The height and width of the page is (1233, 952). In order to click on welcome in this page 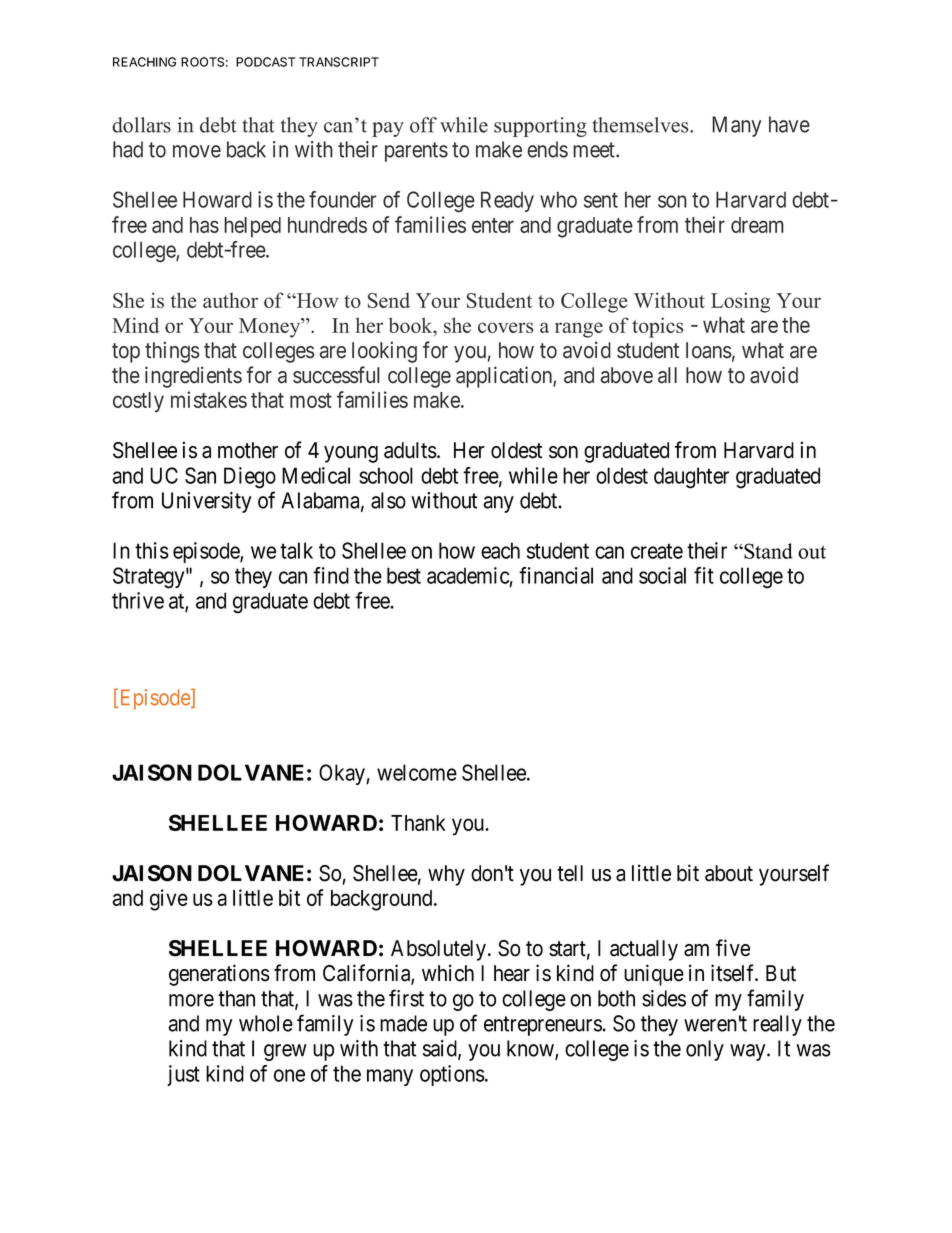, I will do `click(417, 772)`.
